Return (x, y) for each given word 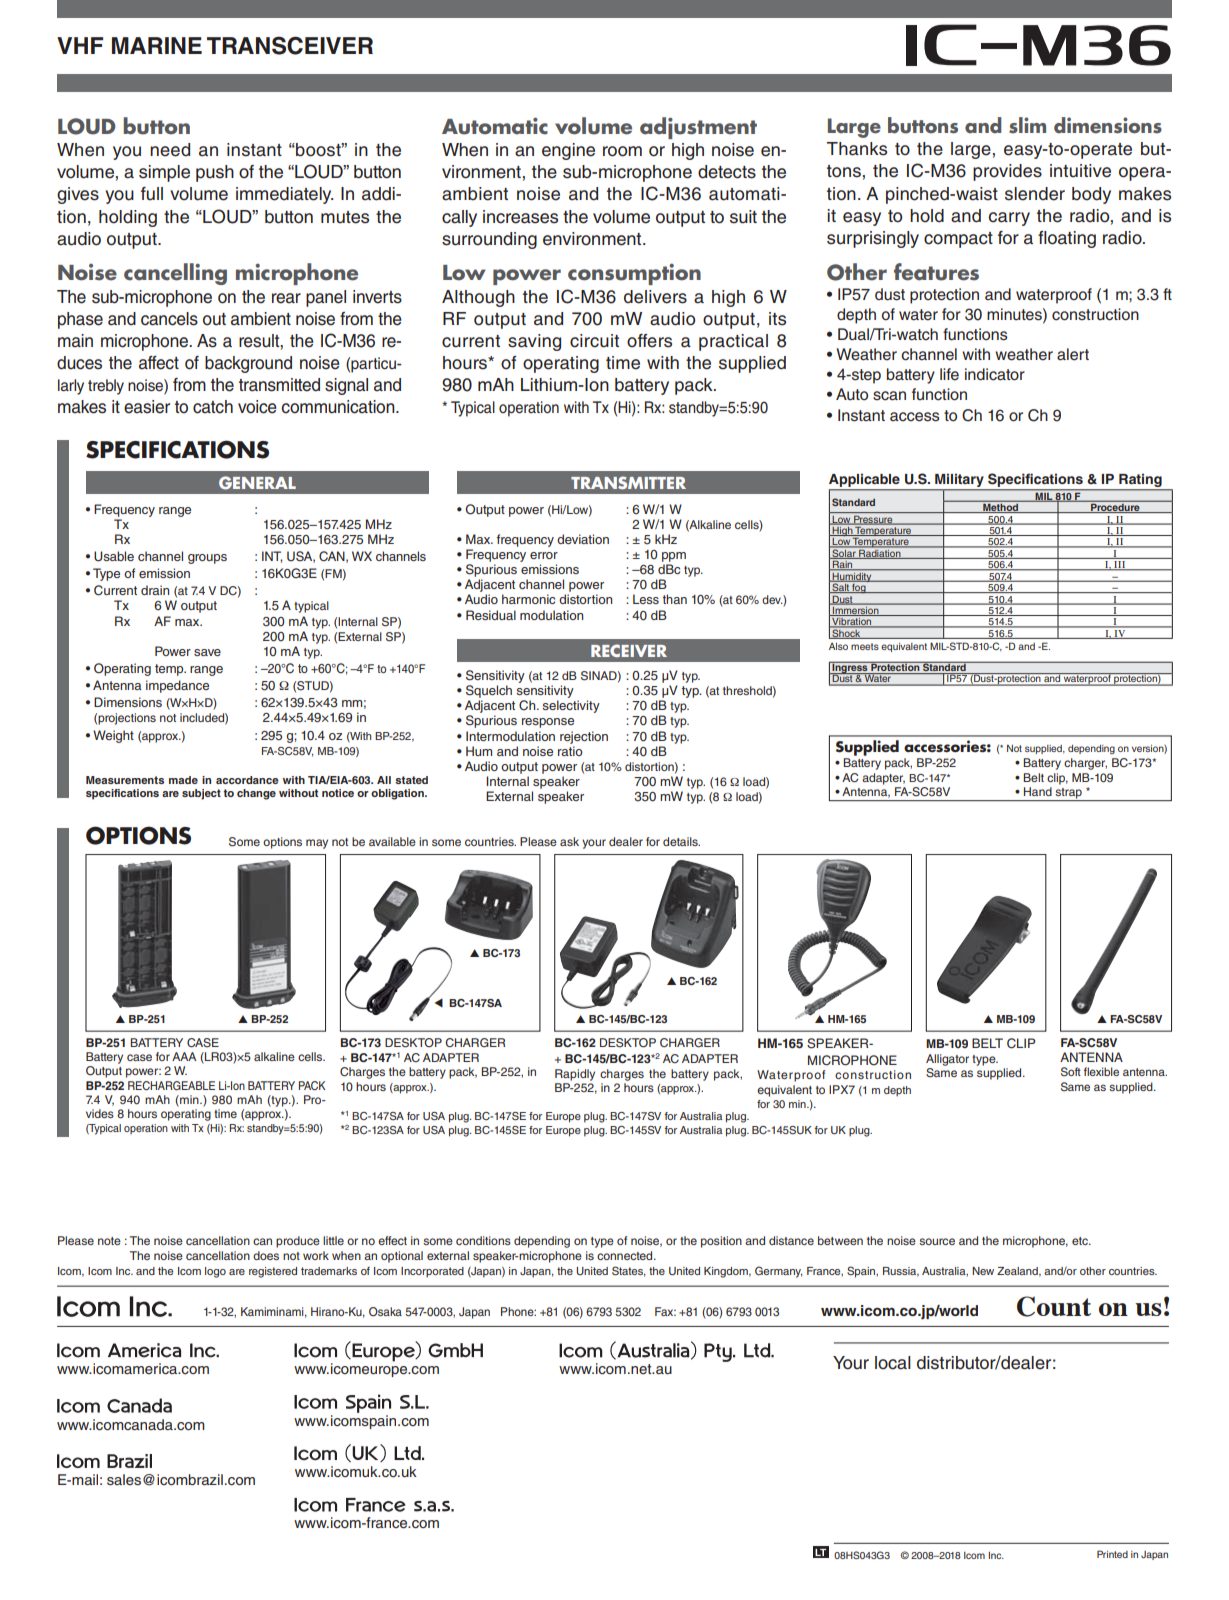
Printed (1112, 1554)
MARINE (157, 45)
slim (1027, 125)
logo (215, 1272)
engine (568, 151)
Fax (665, 1311)
